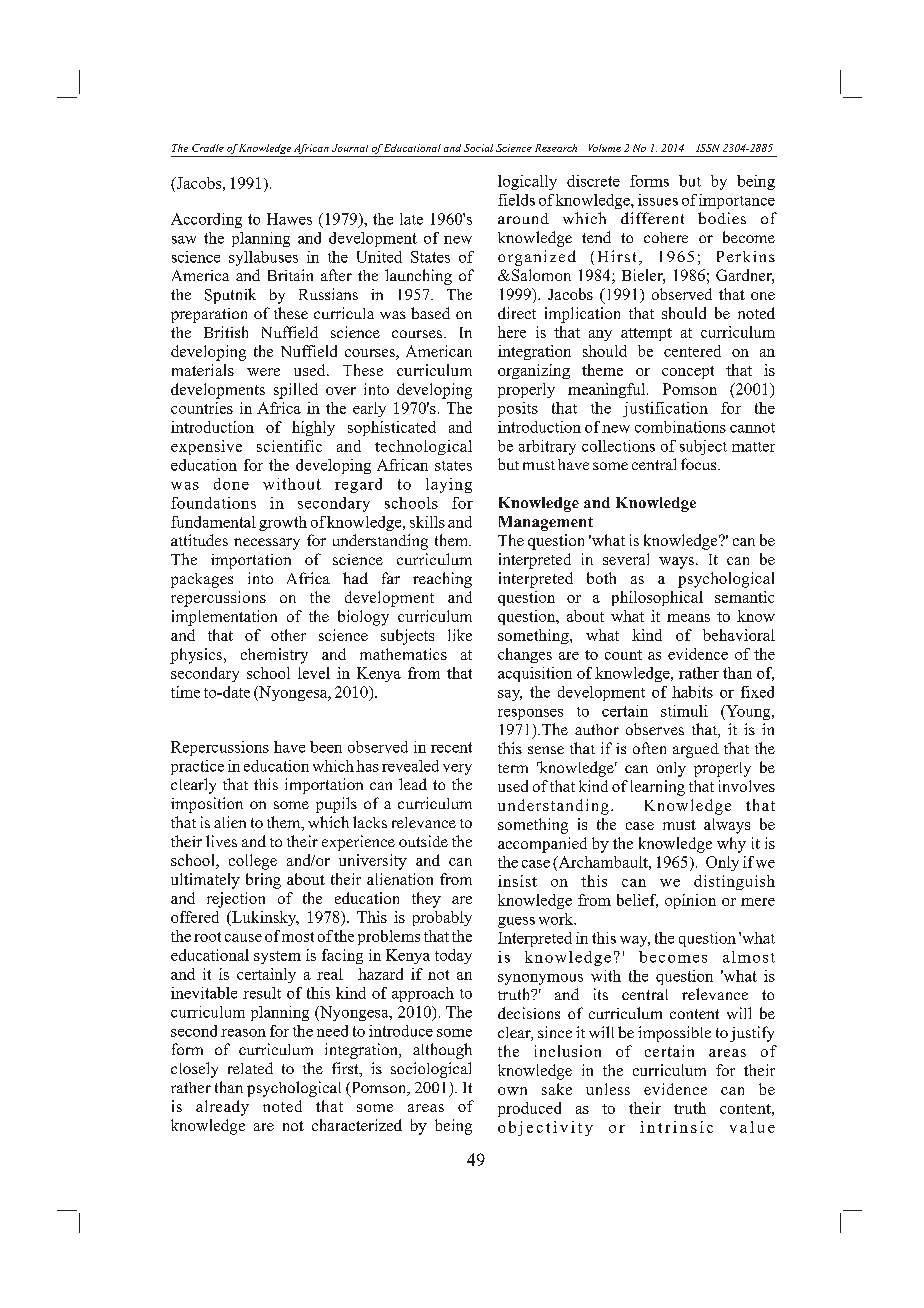  Describe the element at coordinates (478, 148) in the document. I see `Social` at that location.
